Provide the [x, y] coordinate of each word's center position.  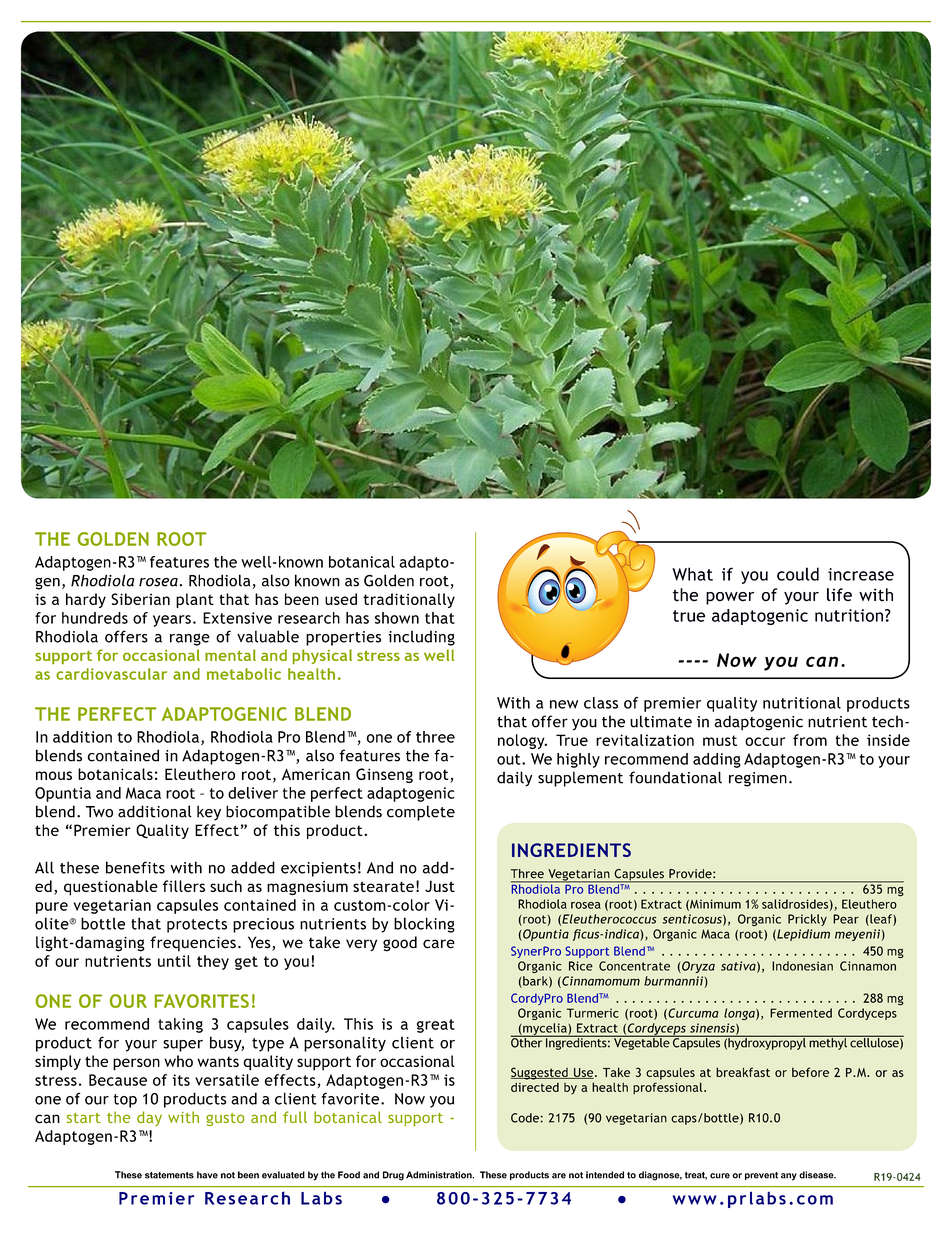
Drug [393, 1176]
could [798, 574]
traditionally [409, 600]
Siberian [140, 599]
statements [169, 1175]
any [789, 1177]
